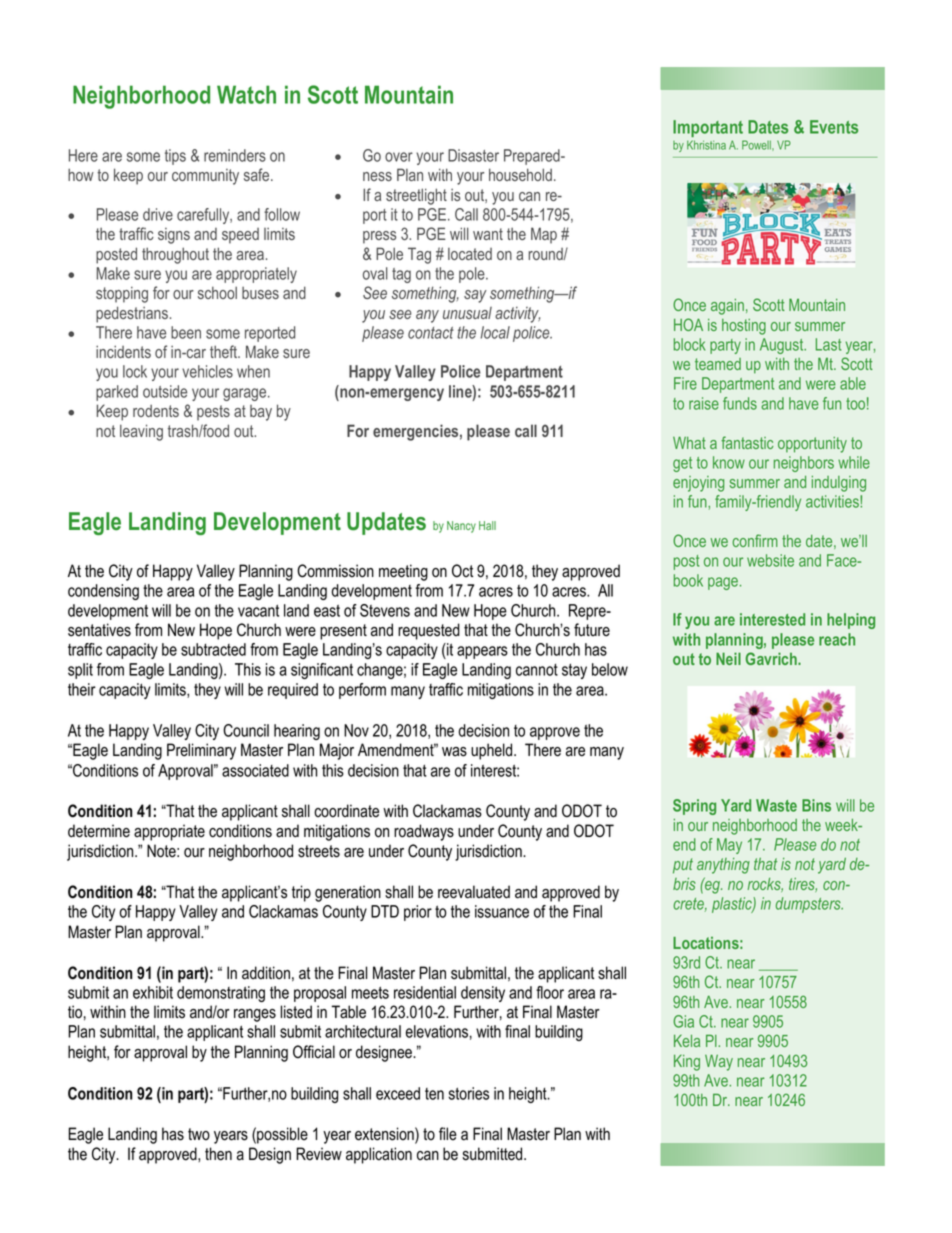 The image size is (952, 1233). I want to click on unusual, so click(467, 313).
